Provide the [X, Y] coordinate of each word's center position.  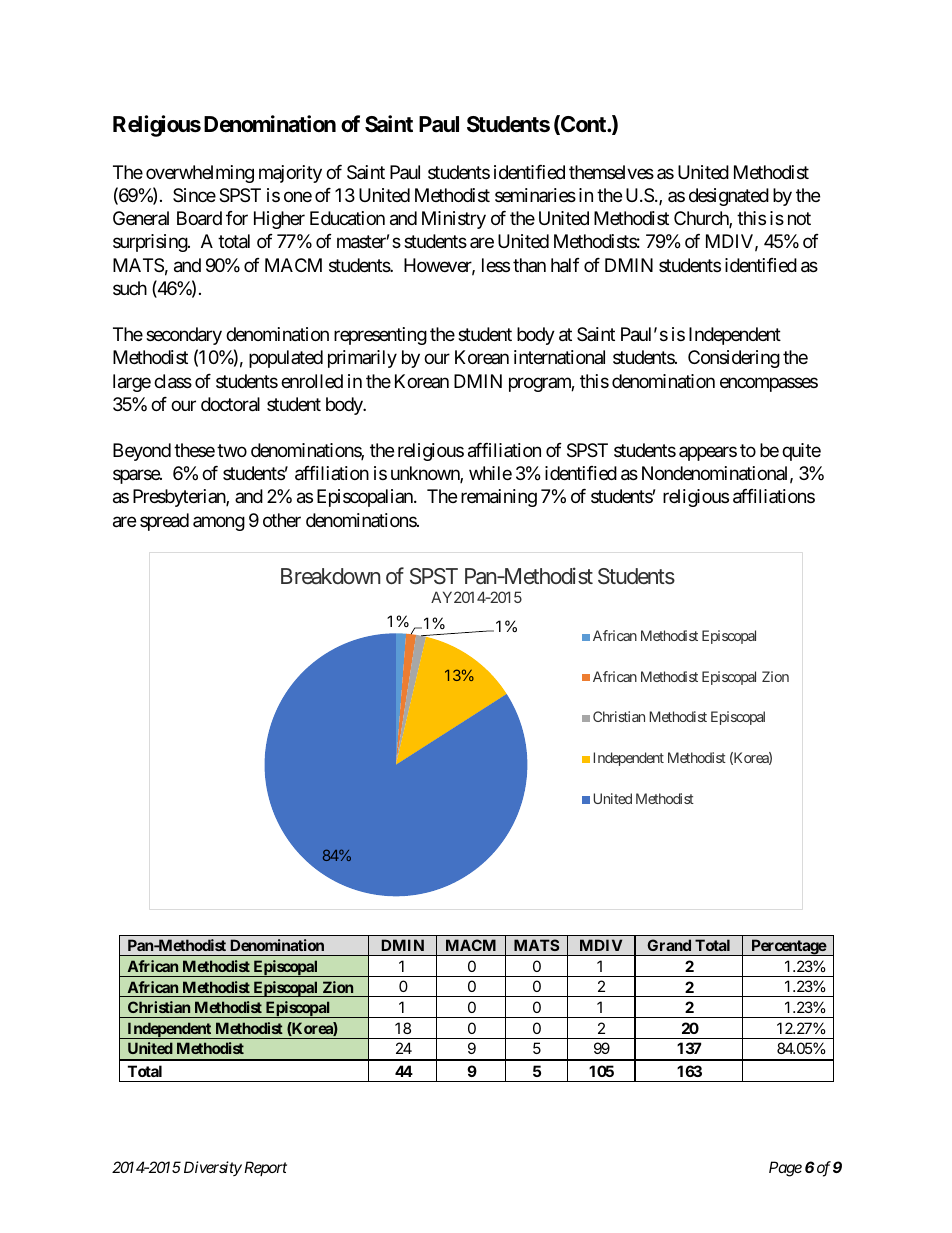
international [559, 357]
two [232, 450]
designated [729, 197]
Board [199, 218]
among [219, 523]
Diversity [213, 1168]
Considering [734, 359]
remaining [499, 498]
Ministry [454, 220]
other [282, 520]
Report [264, 1168]
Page [785, 1169]
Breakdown [330, 576]
